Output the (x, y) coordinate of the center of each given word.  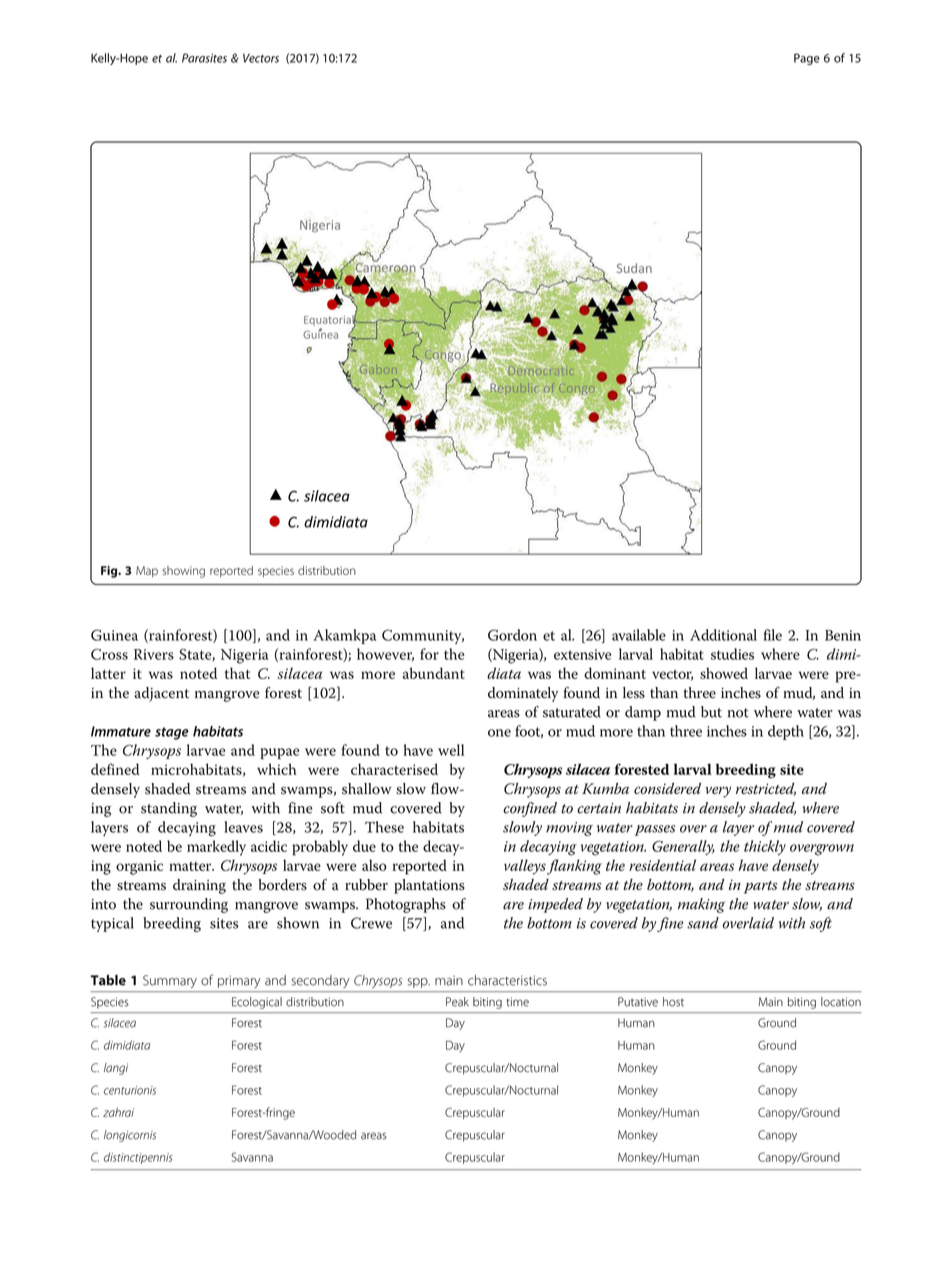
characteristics (507, 980)
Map (147, 572)
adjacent (161, 694)
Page (807, 59)
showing (183, 572)
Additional (723, 635)
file (772, 635)
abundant (434, 673)
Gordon (512, 635)
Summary (170, 981)
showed (724, 673)
